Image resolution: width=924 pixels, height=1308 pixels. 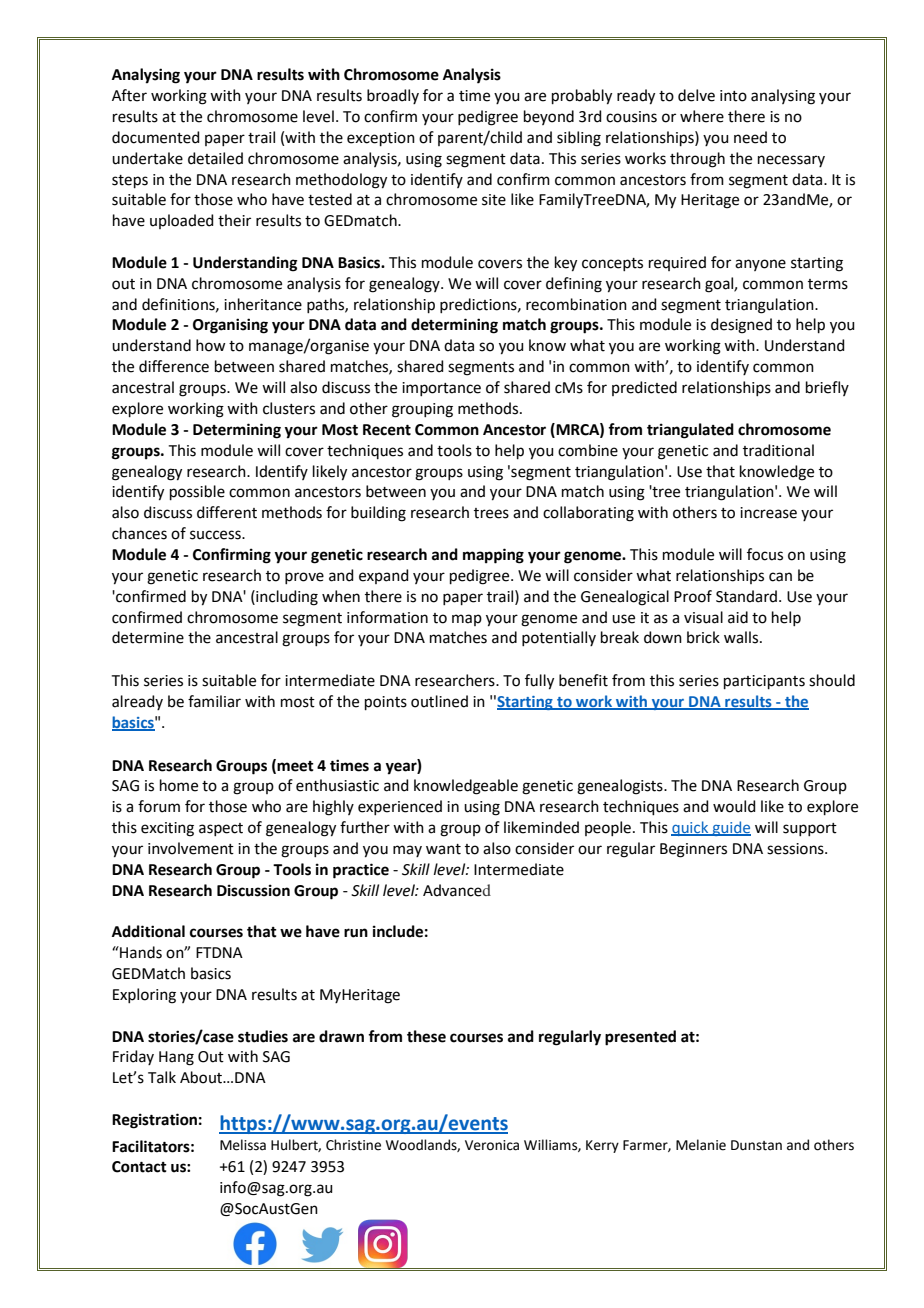 What do you see at coordinates (492, 1145) in the screenshot?
I see `Veronica` at bounding box center [492, 1145].
